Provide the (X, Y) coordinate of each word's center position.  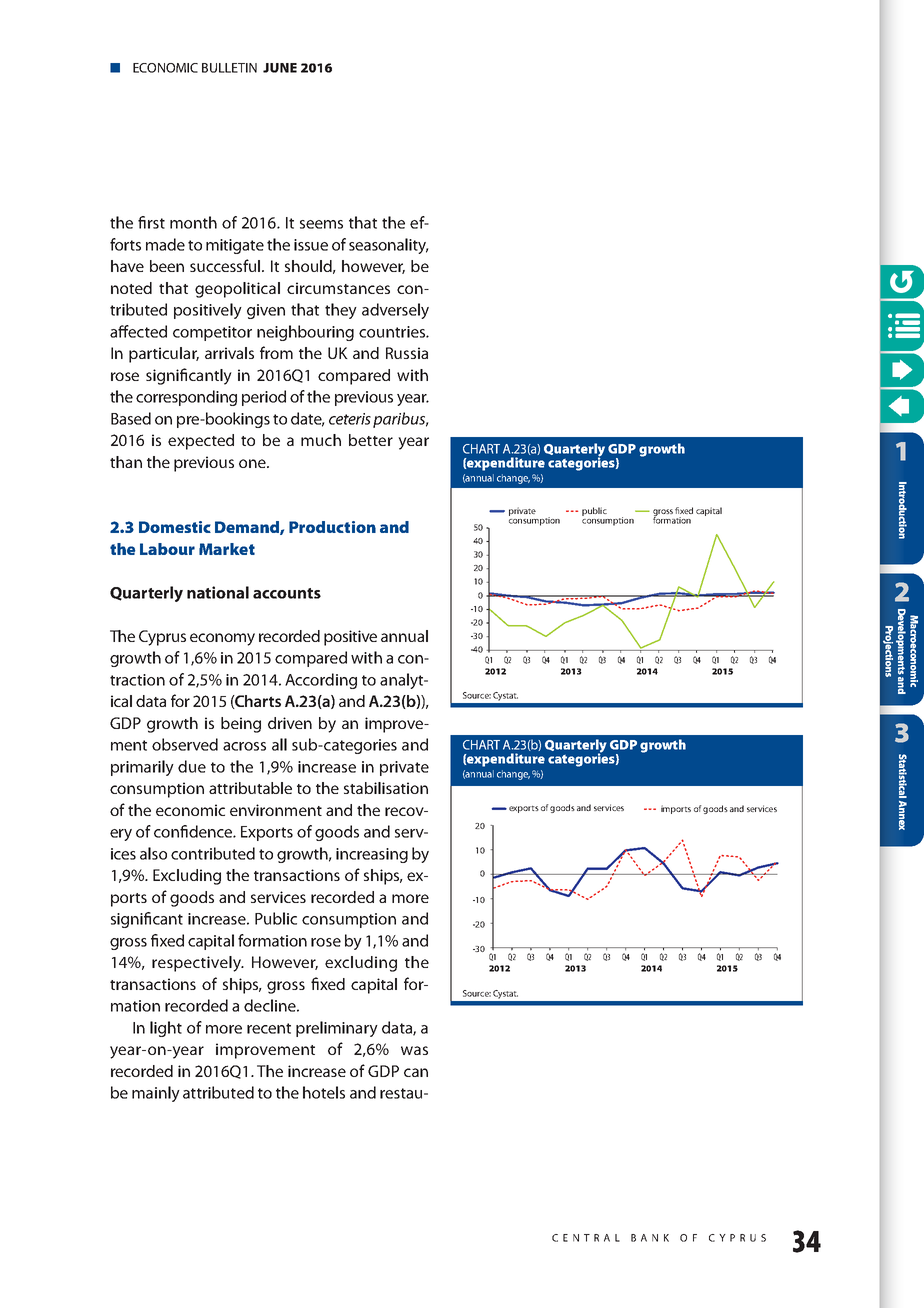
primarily (142, 768)
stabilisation (386, 788)
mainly (156, 1094)
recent (269, 1028)
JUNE (280, 68)
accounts (287, 593)
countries (393, 332)
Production (332, 527)
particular (164, 355)
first (151, 222)
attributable (250, 788)
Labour (167, 549)
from (276, 352)
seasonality (388, 246)
